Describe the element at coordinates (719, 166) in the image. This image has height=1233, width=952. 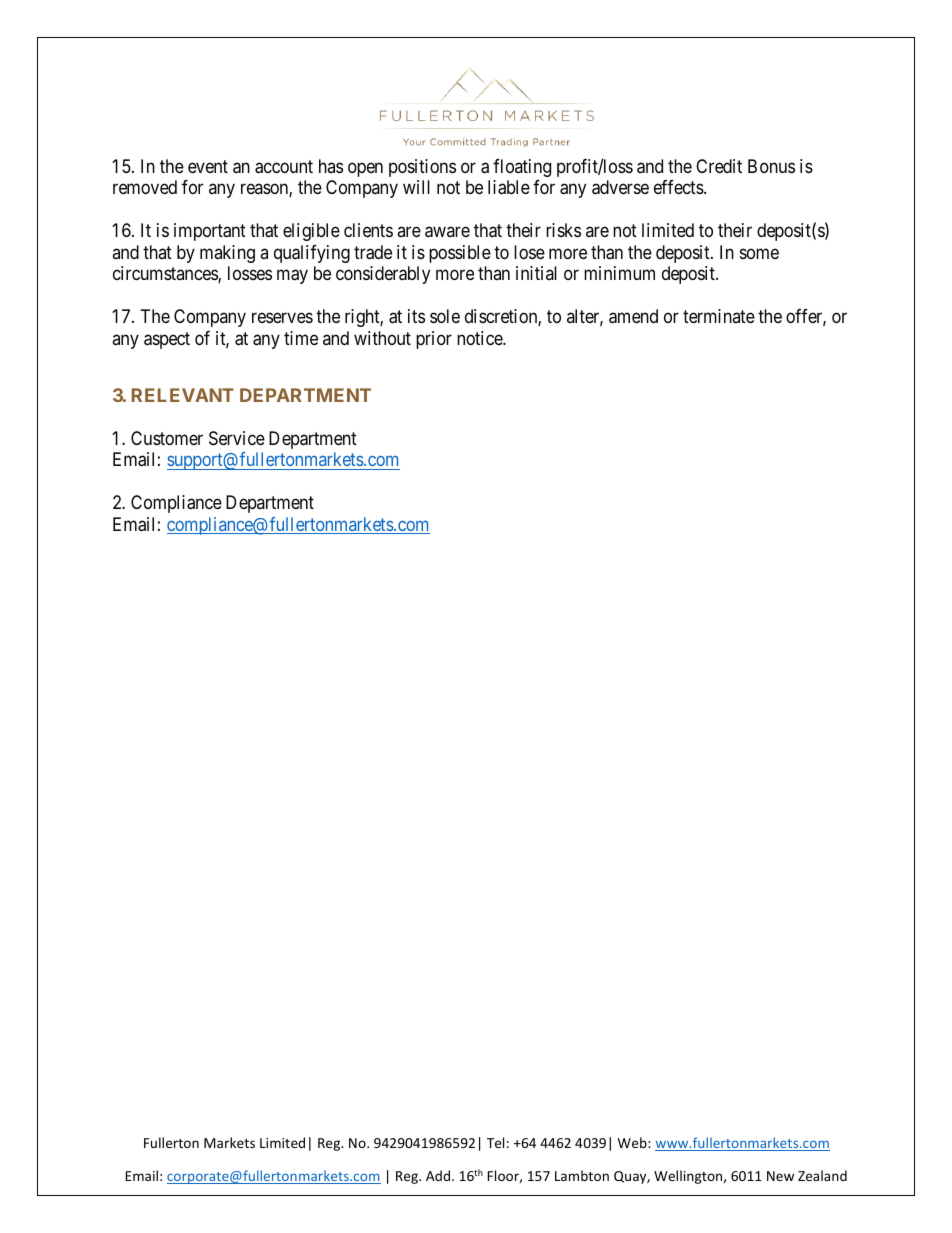
I see `Credit` at that location.
